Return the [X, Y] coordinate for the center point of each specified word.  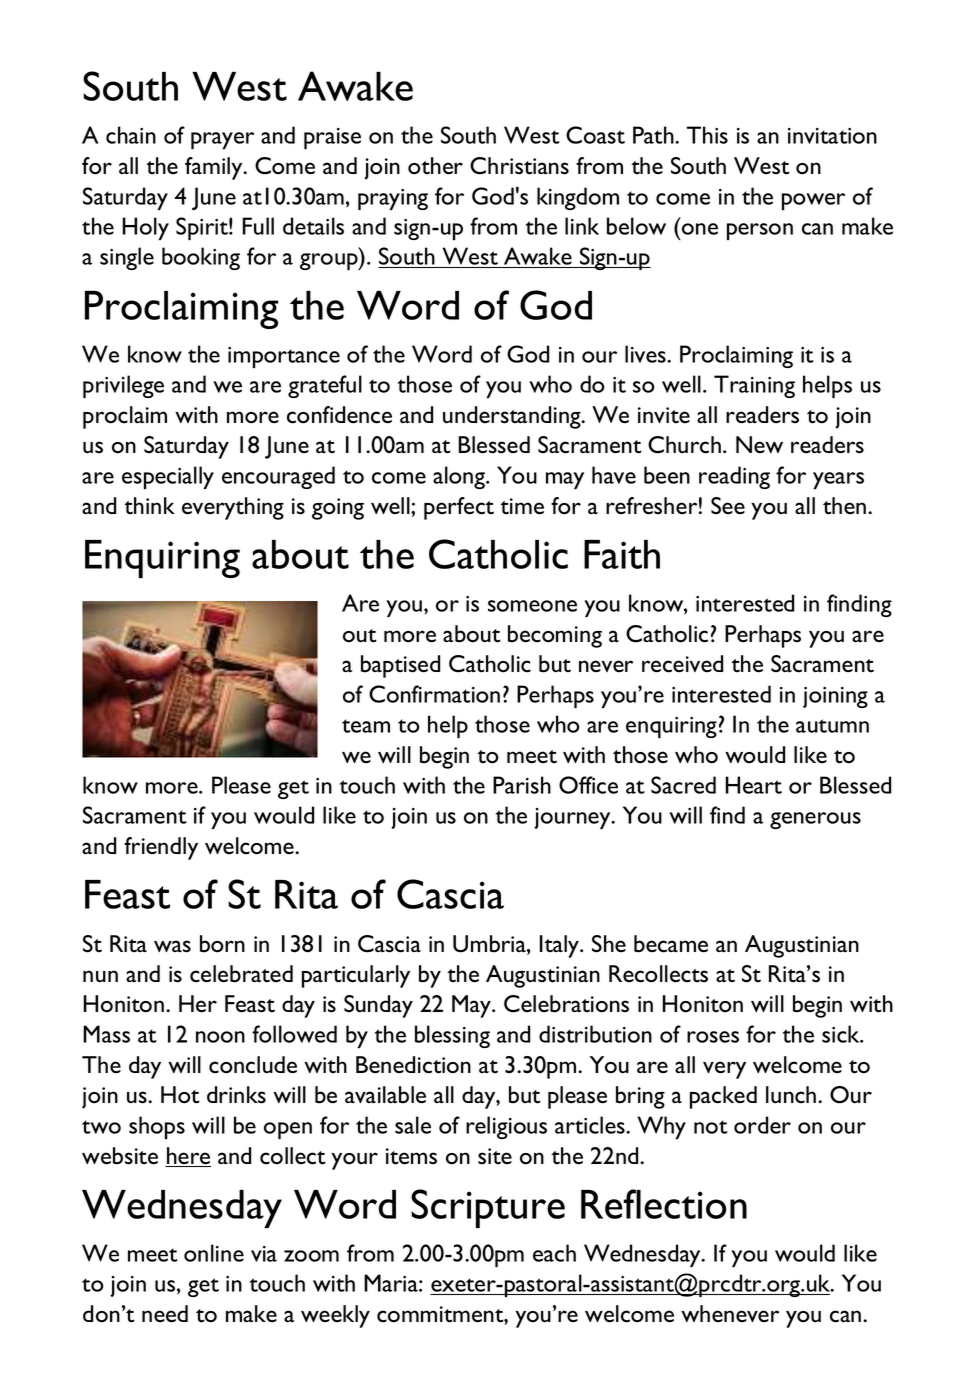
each [554, 1253]
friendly [161, 848]
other [435, 166]
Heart [753, 785]
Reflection [664, 1204]
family [215, 168]
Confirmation [434, 694]
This [707, 135]
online [214, 1253]
